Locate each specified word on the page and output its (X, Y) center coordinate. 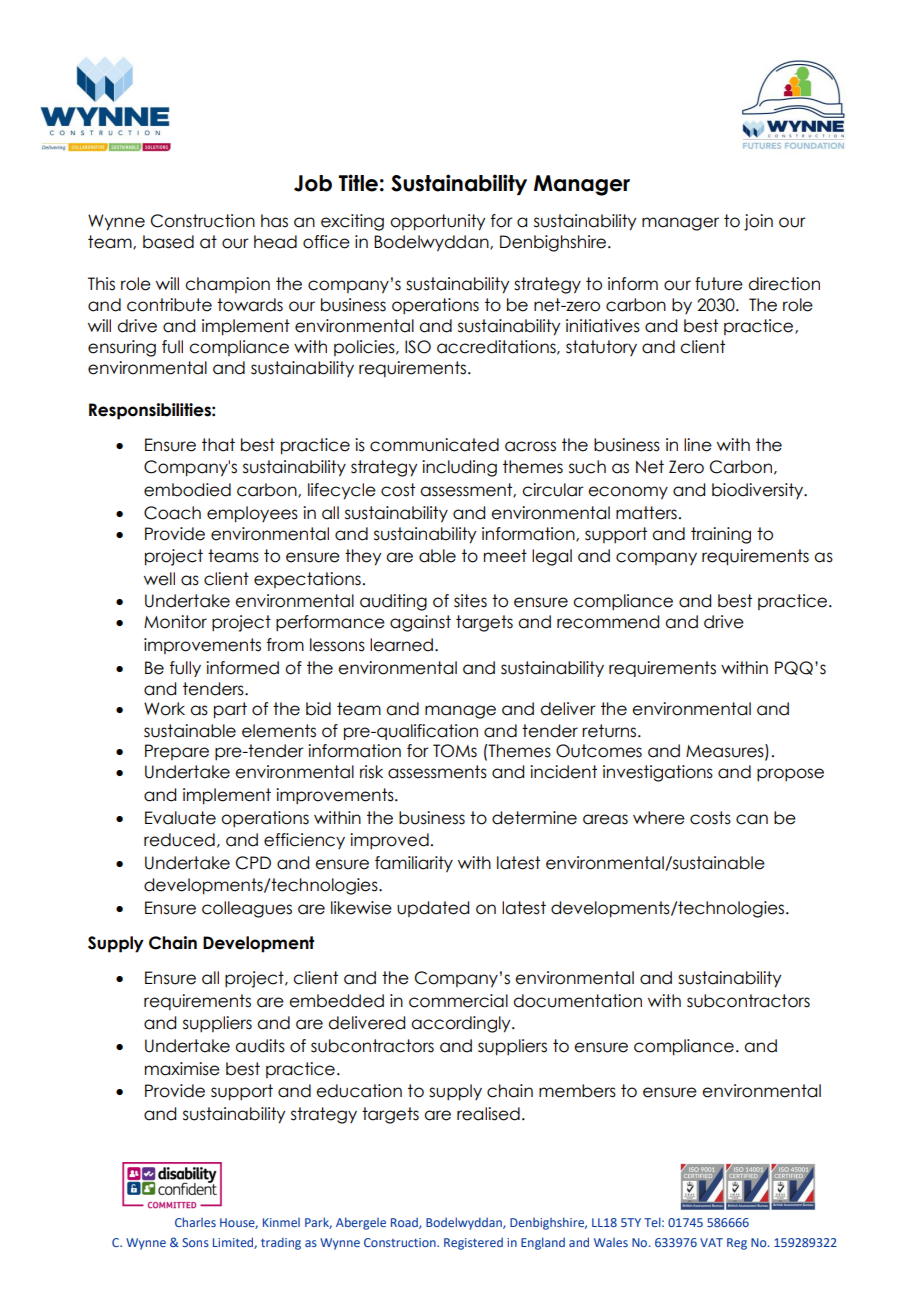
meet (505, 556)
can (752, 819)
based (168, 242)
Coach (172, 513)
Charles (195, 1222)
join (758, 222)
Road (405, 1223)
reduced (179, 840)
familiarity (414, 864)
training (721, 535)
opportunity (437, 222)
